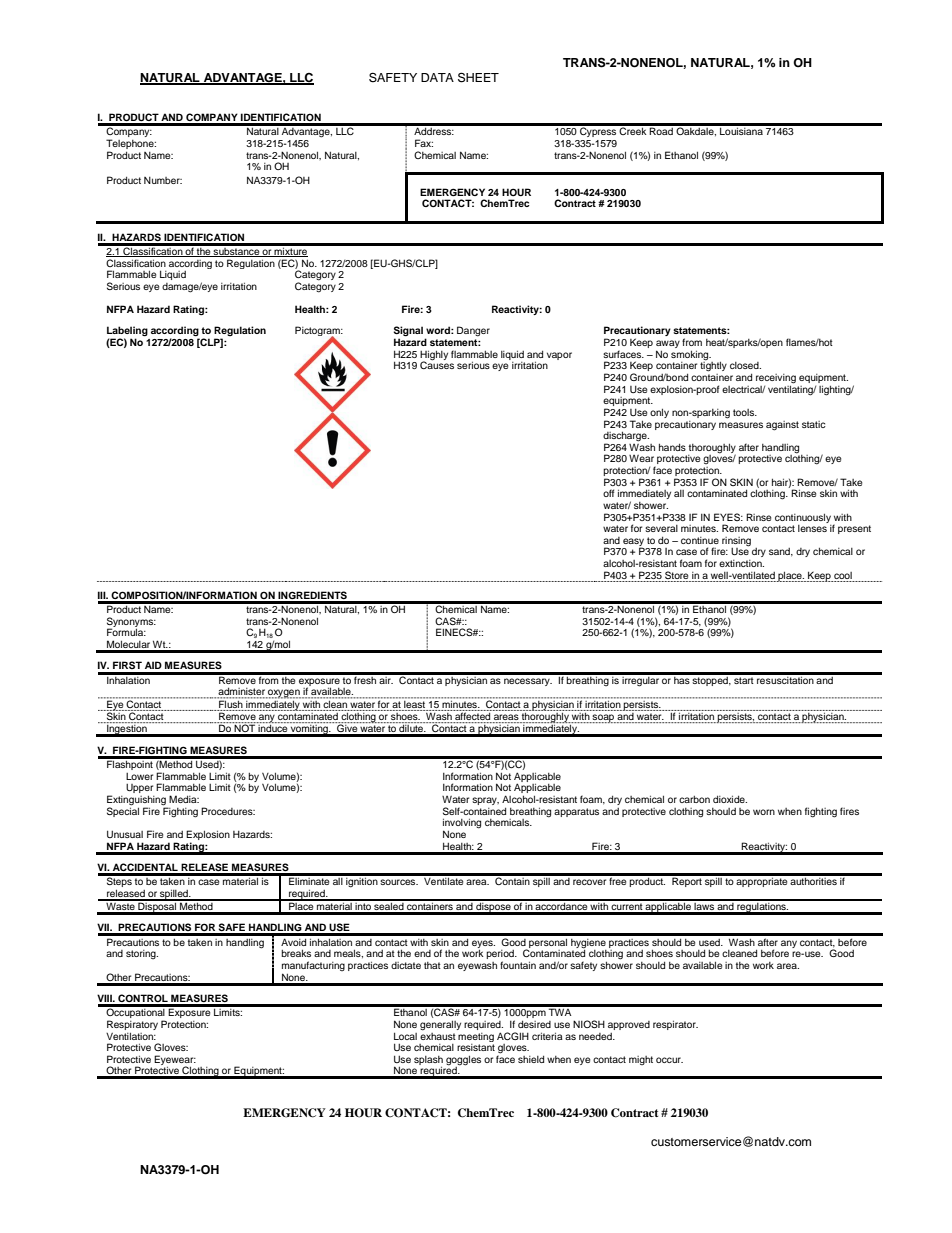 The image size is (952, 1233). What do you see at coordinates (437, 77) in the screenshot?
I see `DATA` at bounding box center [437, 77].
